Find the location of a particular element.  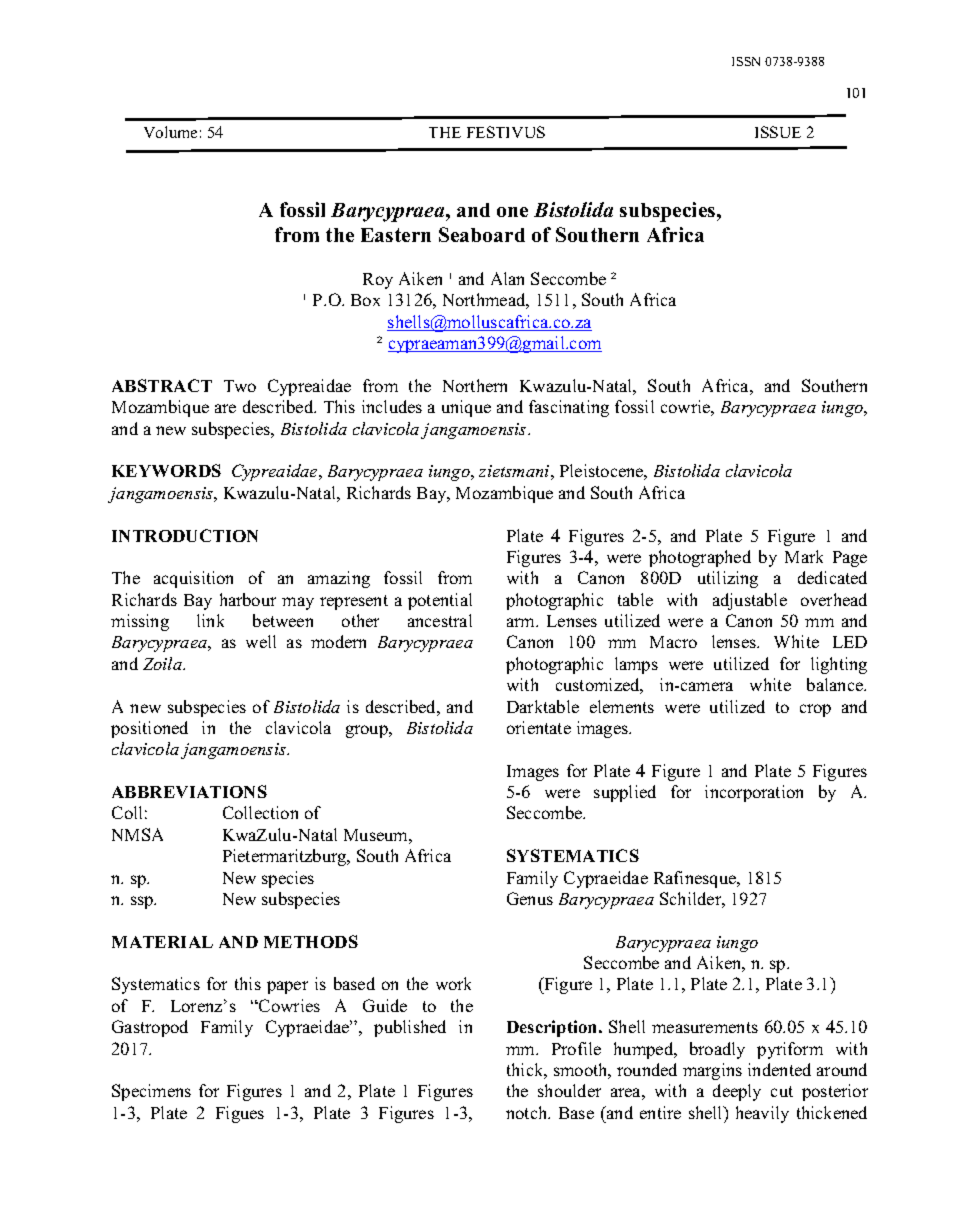

Volume is located at coordinates (170, 132).
